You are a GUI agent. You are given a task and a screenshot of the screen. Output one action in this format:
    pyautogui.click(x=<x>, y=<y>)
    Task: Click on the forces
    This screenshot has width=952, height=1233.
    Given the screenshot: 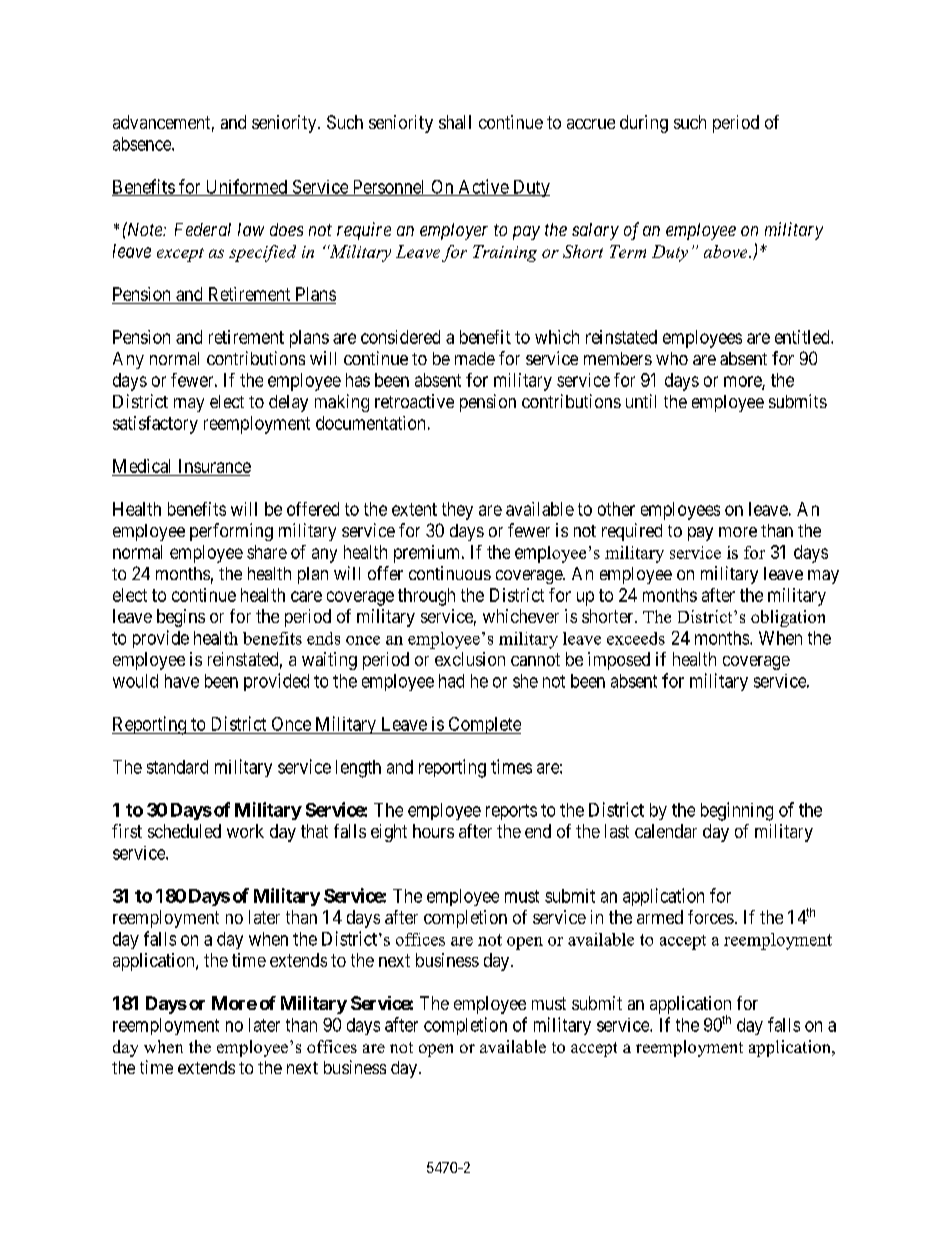 What is the action you would take?
    pyautogui.click(x=711, y=917)
